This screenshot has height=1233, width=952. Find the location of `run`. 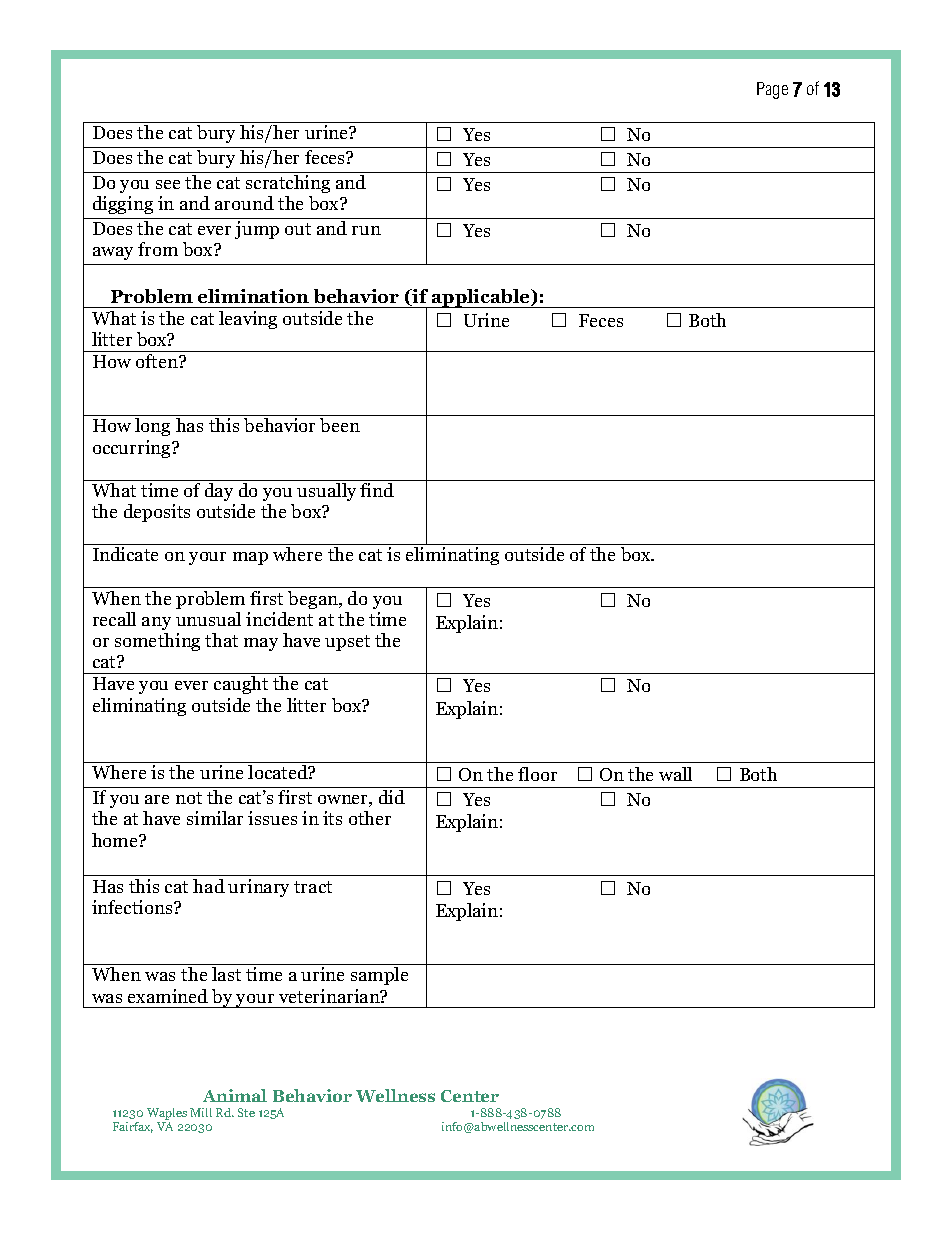

run is located at coordinates (366, 230).
